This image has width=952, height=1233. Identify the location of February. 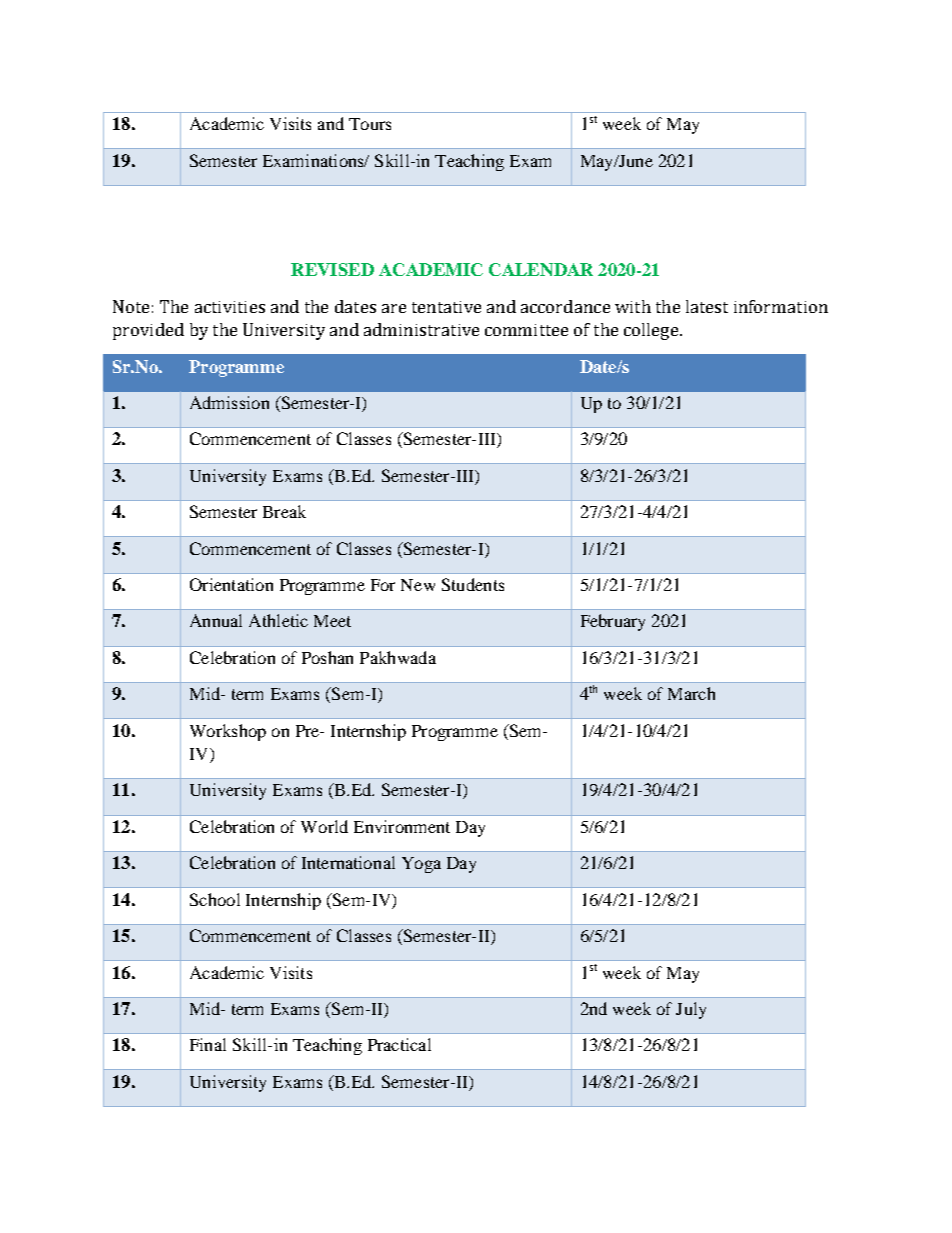
(613, 622).
